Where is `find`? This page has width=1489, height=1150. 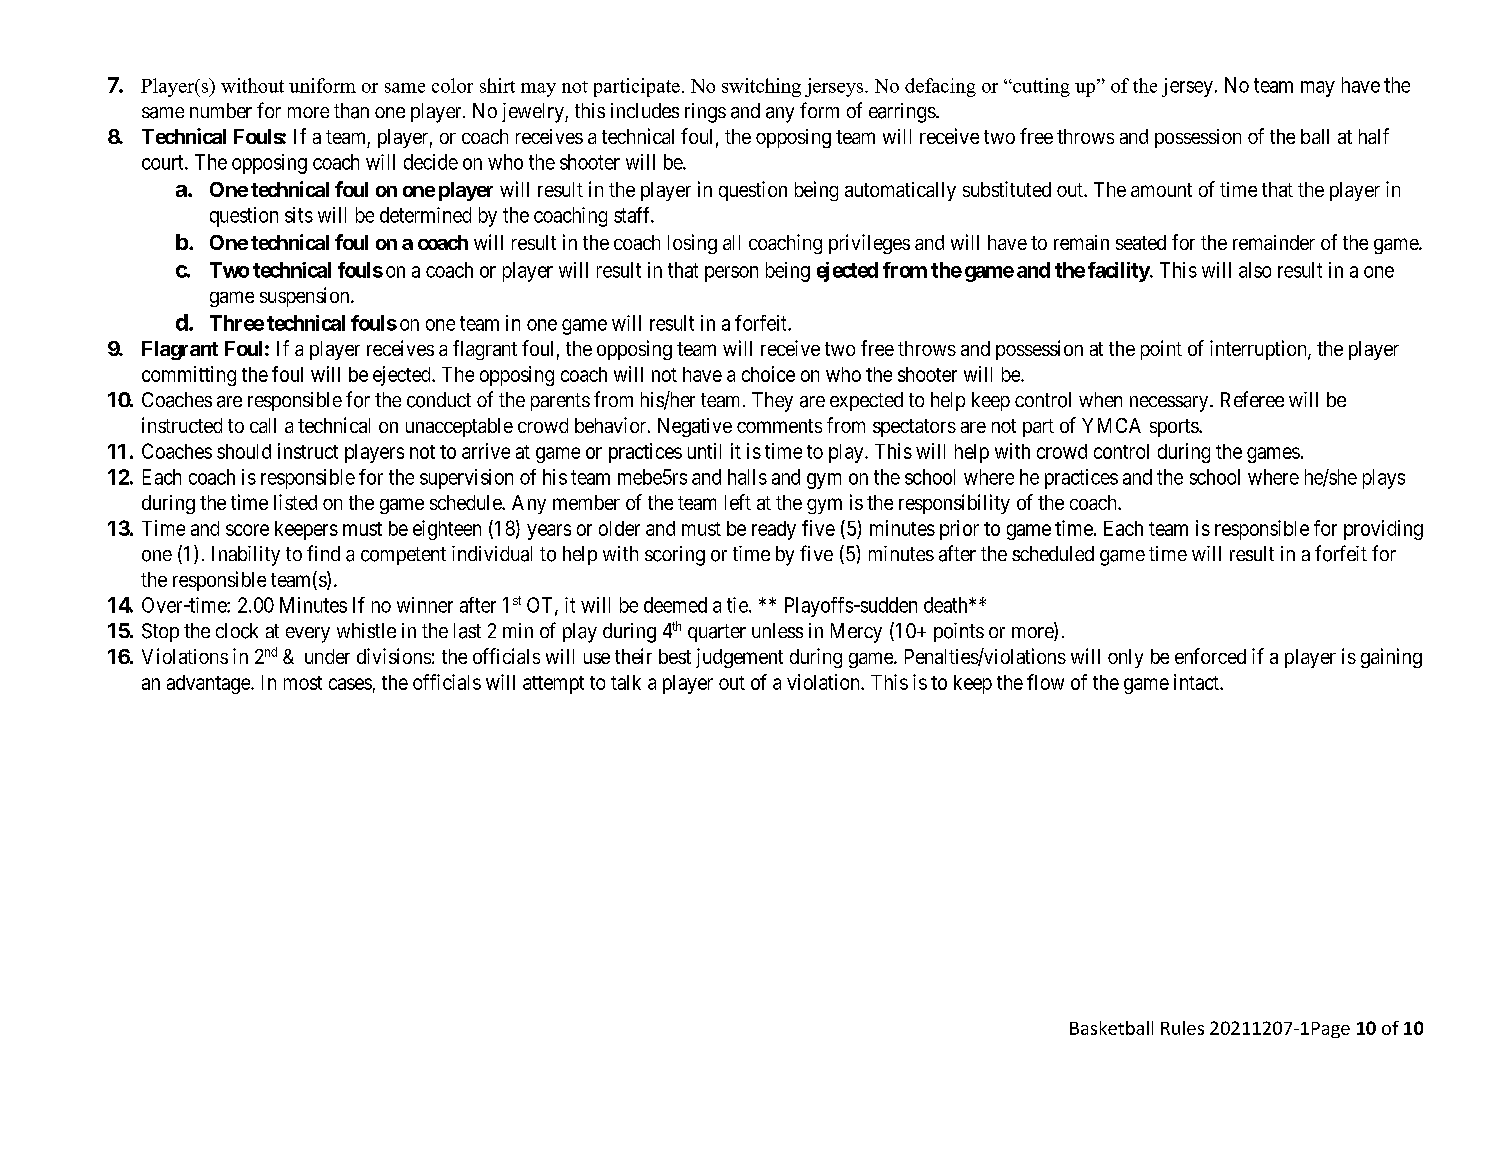 find is located at coordinates (323, 553).
